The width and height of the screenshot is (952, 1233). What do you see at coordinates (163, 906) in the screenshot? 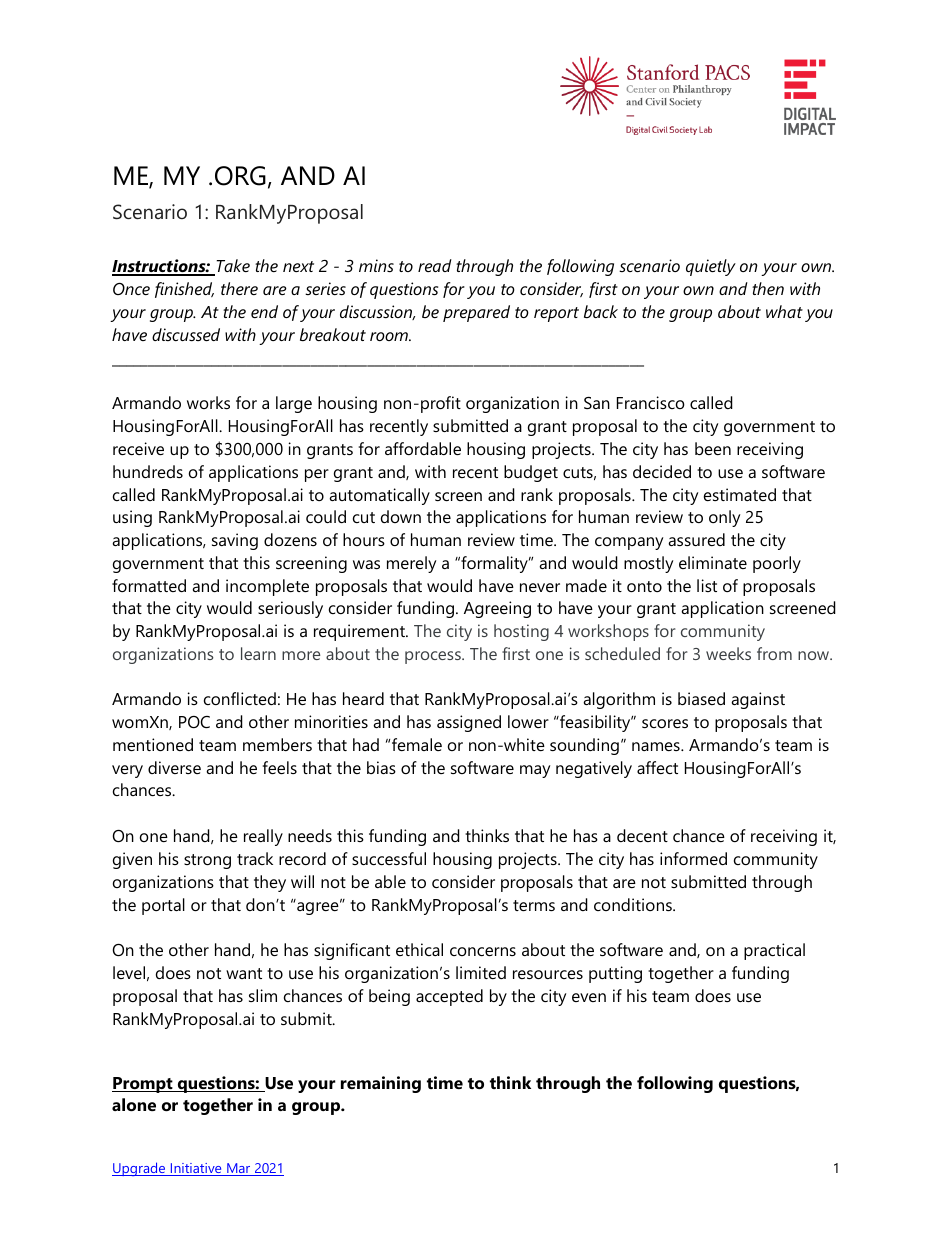
I see `portal` at bounding box center [163, 906].
